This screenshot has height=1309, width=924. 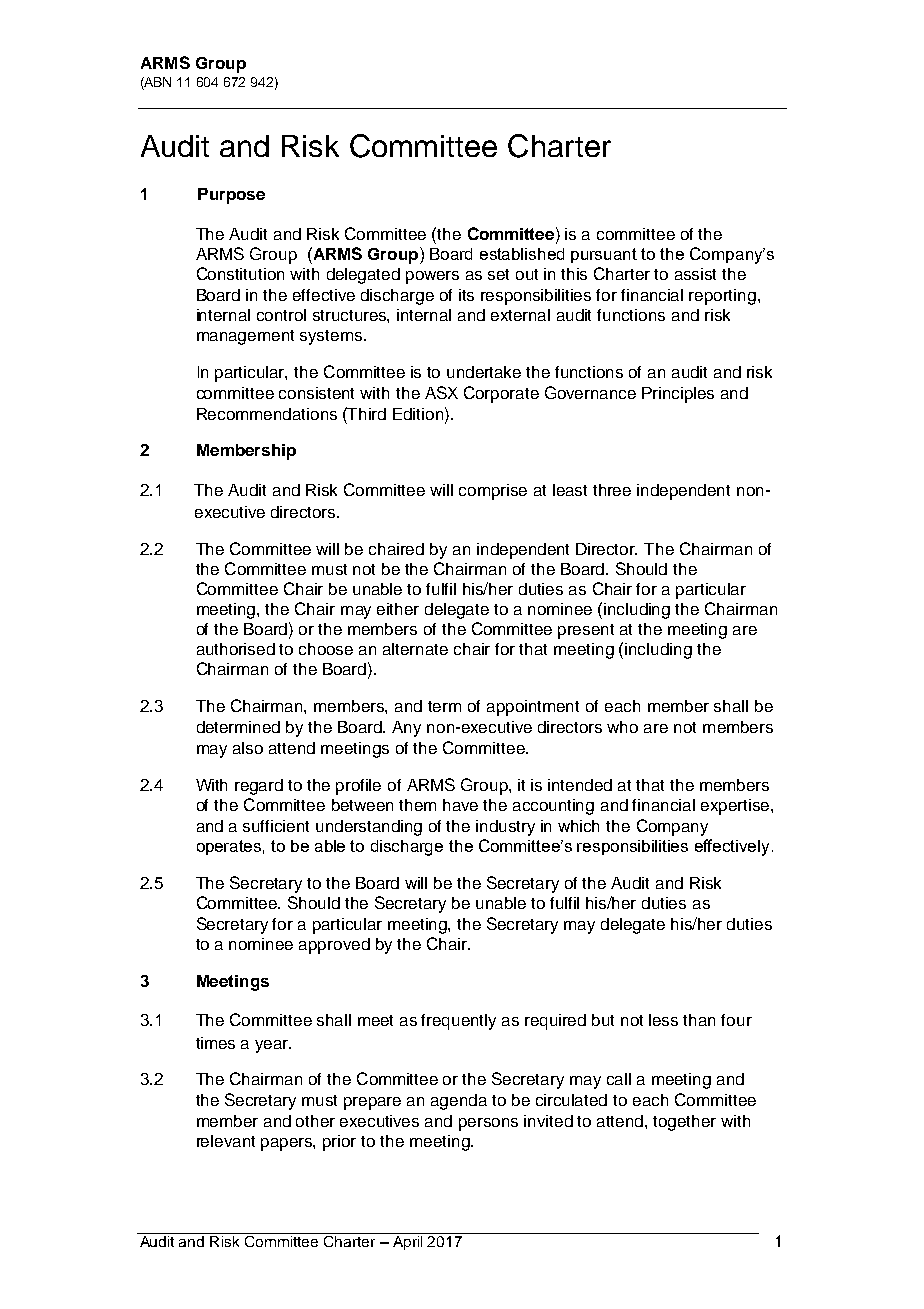 What do you see at coordinates (231, 196) in the screenshot?
I see `Purpose` at bounding box center [231, 196].
